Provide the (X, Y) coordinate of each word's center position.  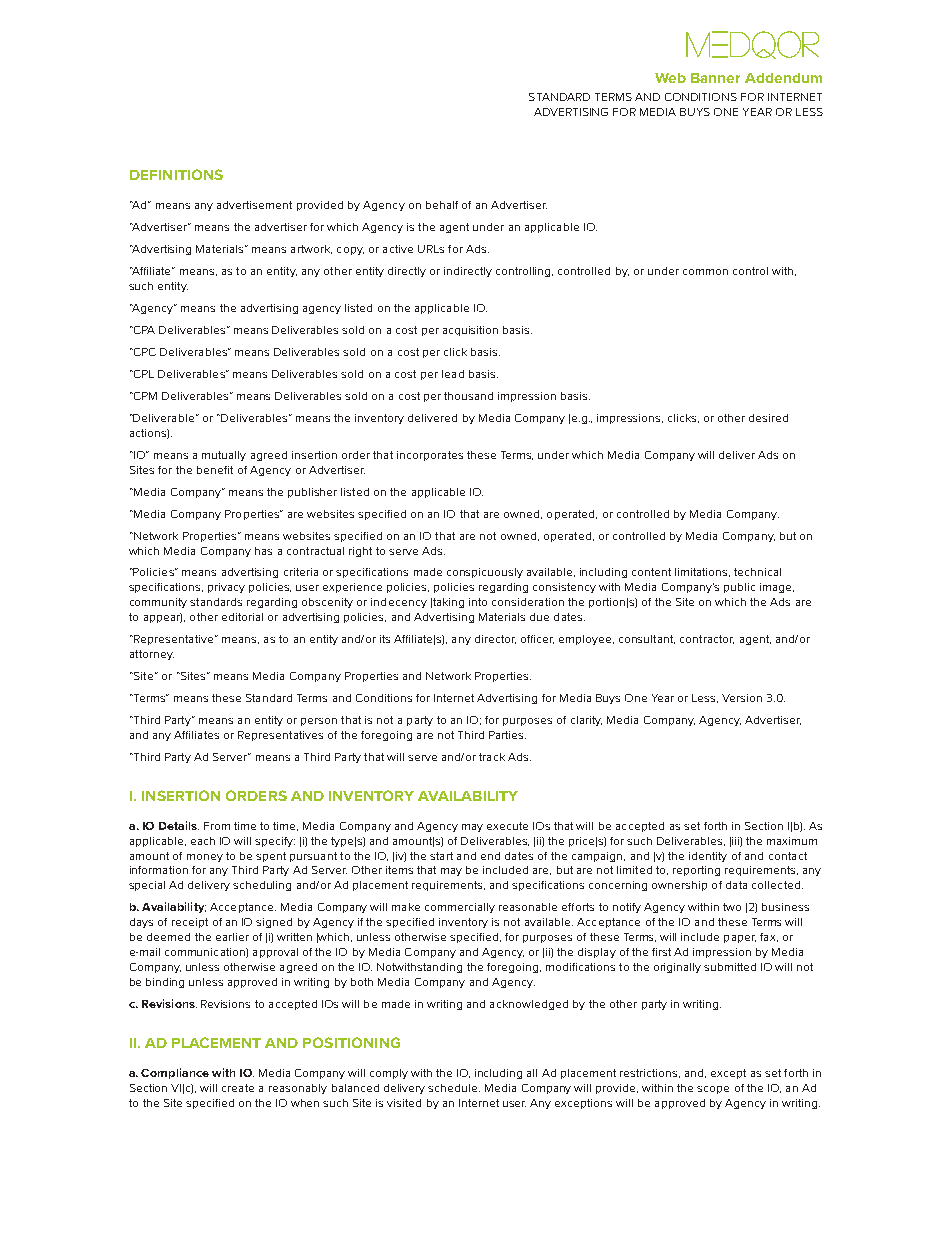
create (238, 1088)
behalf (442, 205)
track (492, 757)
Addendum (783, 78)
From (217, 826)
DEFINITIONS (176, 174)
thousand (468, 396)
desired (768, 418)
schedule (454, 1088)
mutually (224, 456)
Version (742, 698)
